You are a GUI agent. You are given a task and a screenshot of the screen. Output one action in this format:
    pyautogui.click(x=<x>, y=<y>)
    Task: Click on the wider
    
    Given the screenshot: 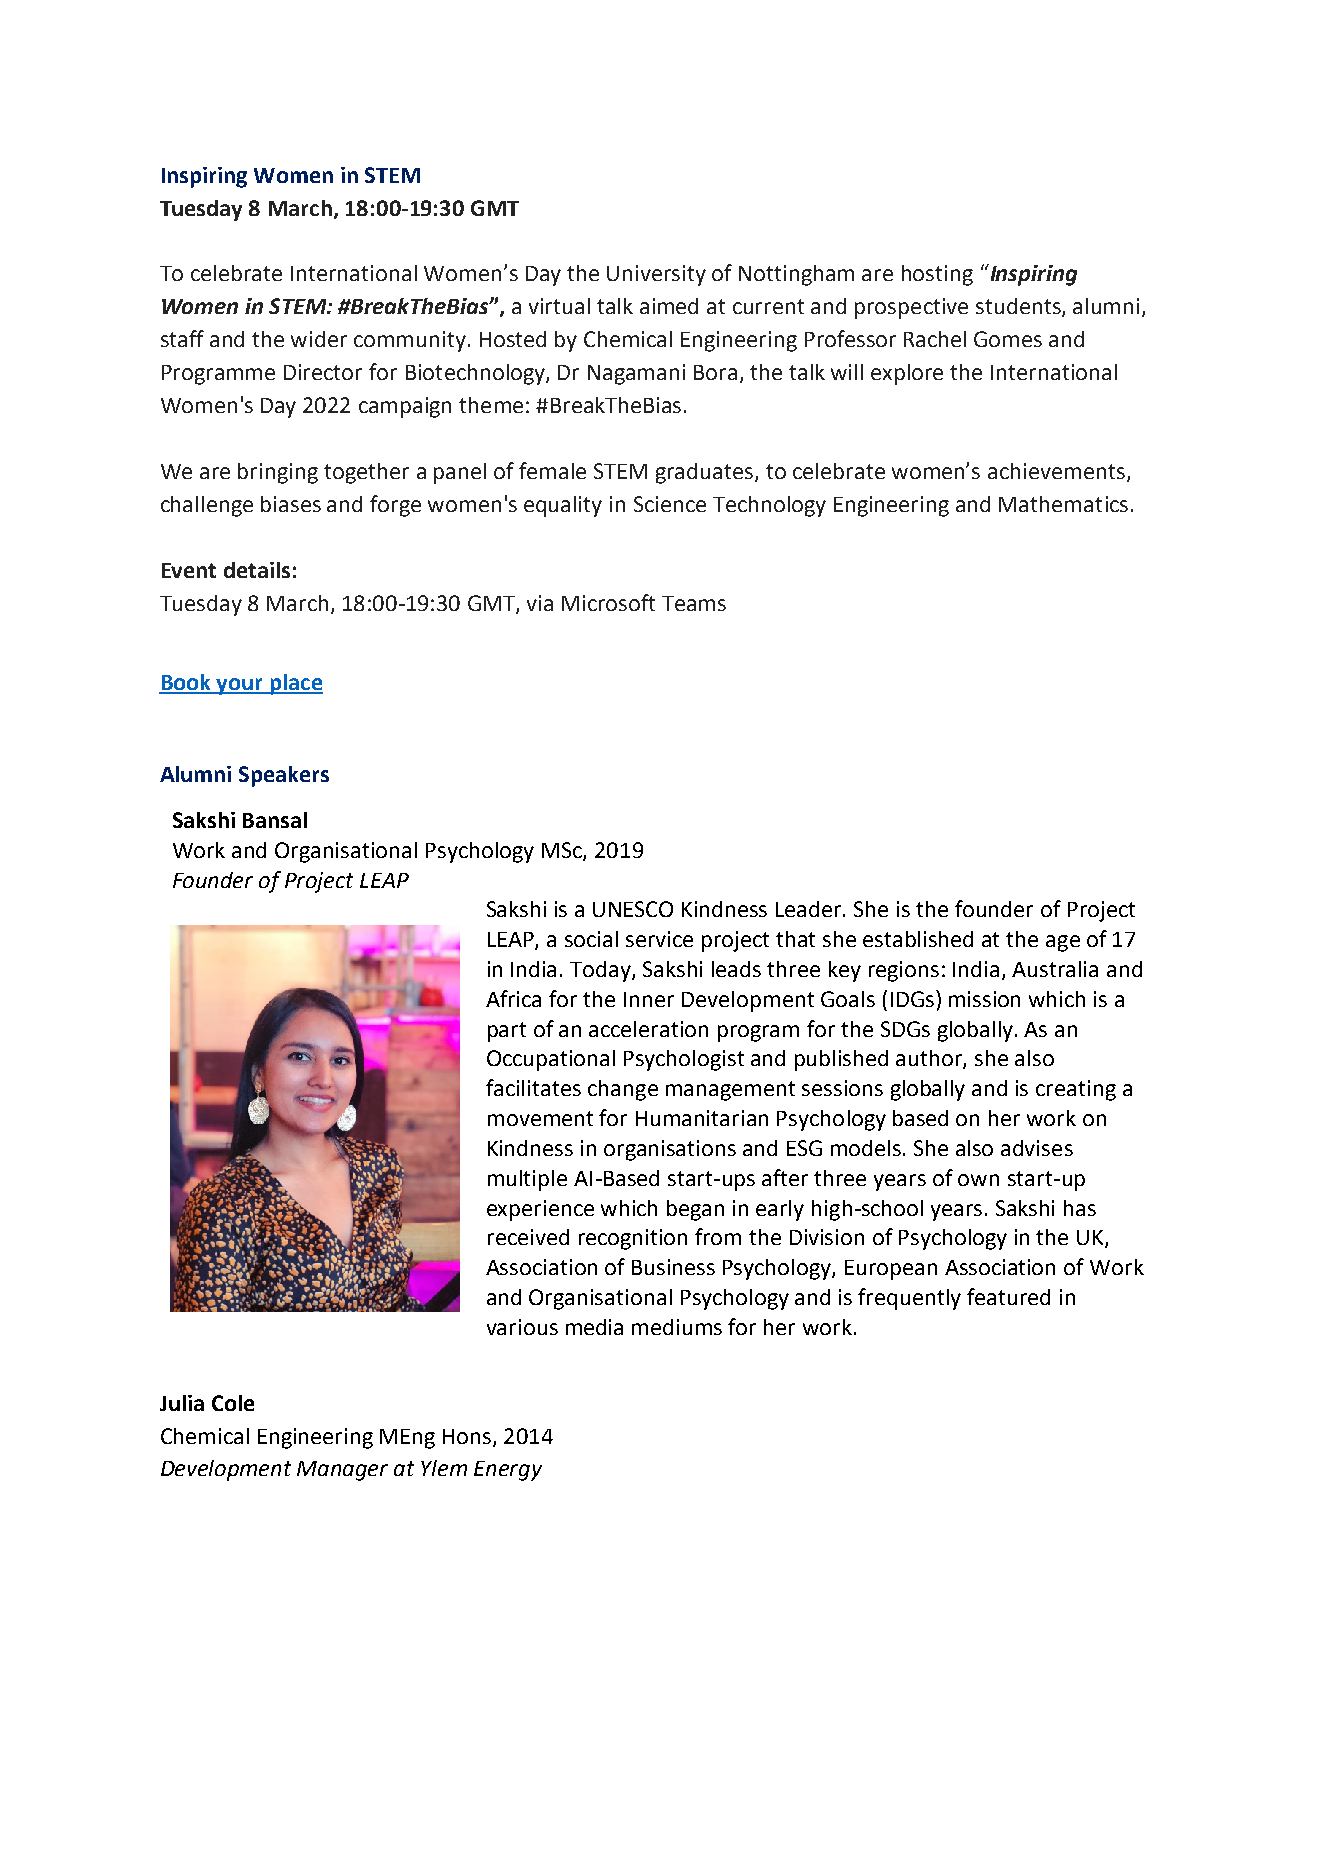 What is the action you would take?
    pyautogui.click(x=319, y=339)
